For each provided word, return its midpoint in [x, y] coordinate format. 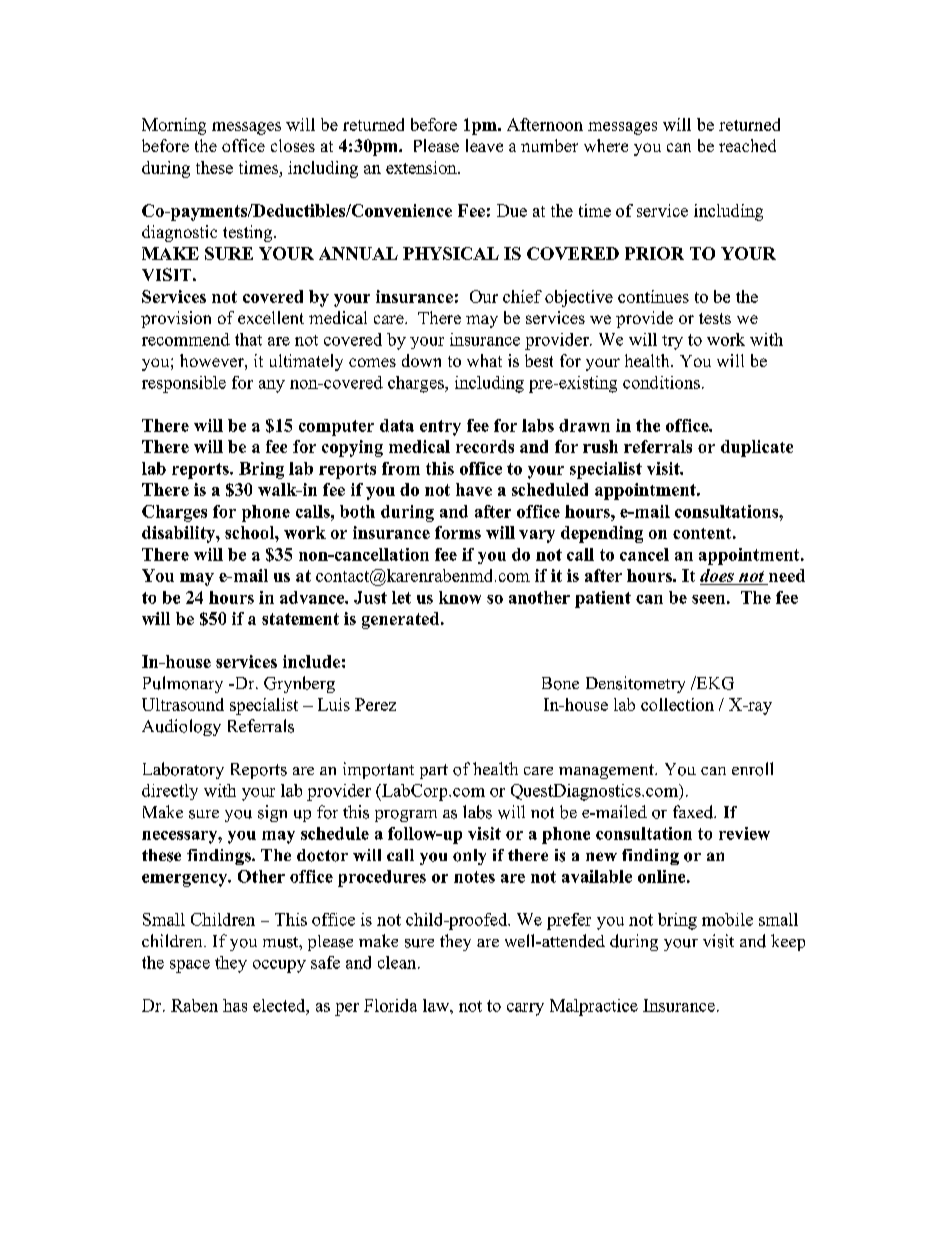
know [460, 597]
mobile [727, 919]
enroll [752, 769]
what [484, 360]
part [434, 771]
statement [300, 619]
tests [715, 318]
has [235, 1005]
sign [272, 813]
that [248, 339]
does [717, 575]
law [437, 1005]
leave [484, 145]
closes [293, 145]
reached [747, 145]
